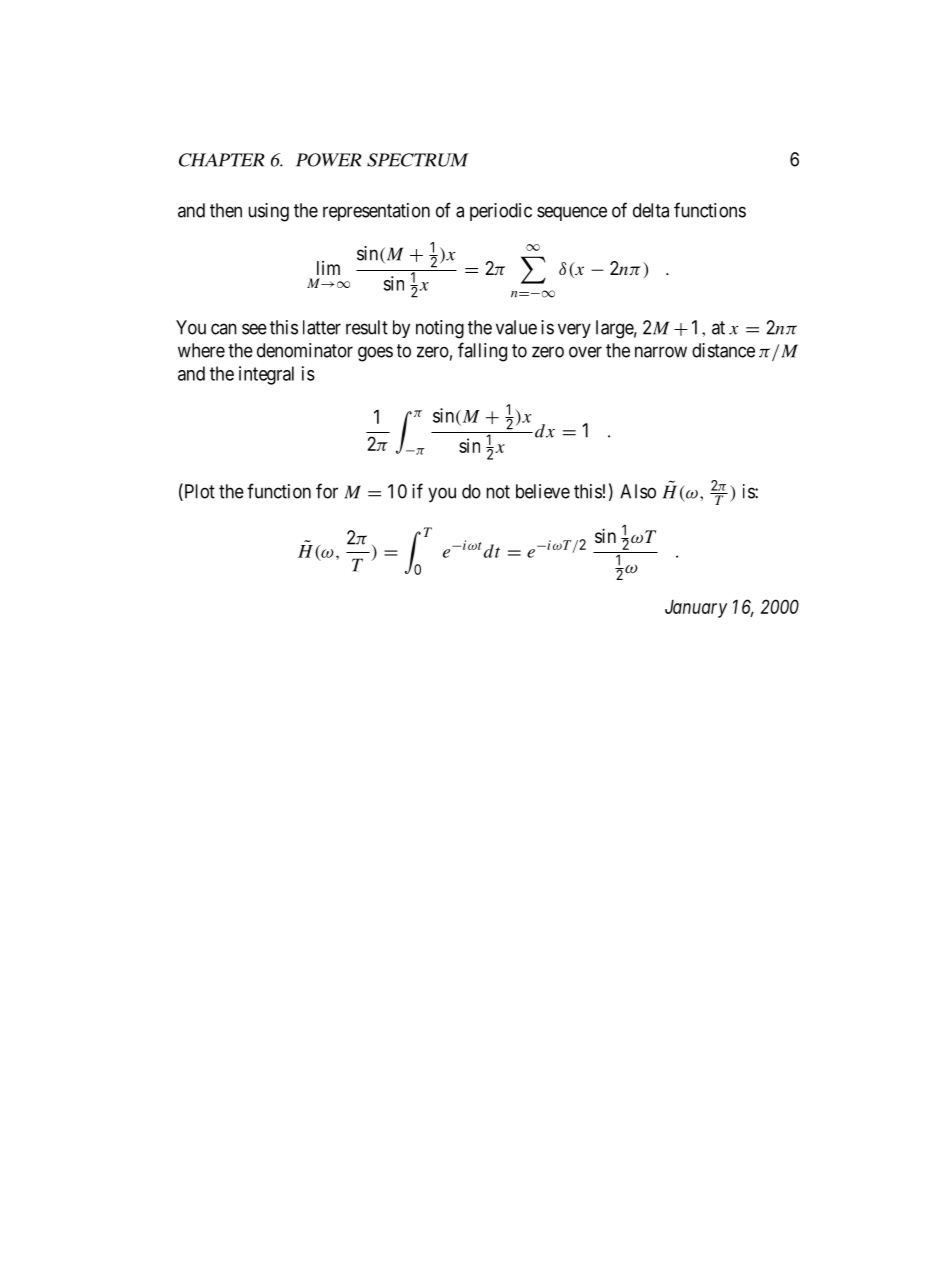 The height and width of the screenshot is (1268, 952). Describe the element at coordinates (266, 375) in the screenshot. I see `integral` at that location.
